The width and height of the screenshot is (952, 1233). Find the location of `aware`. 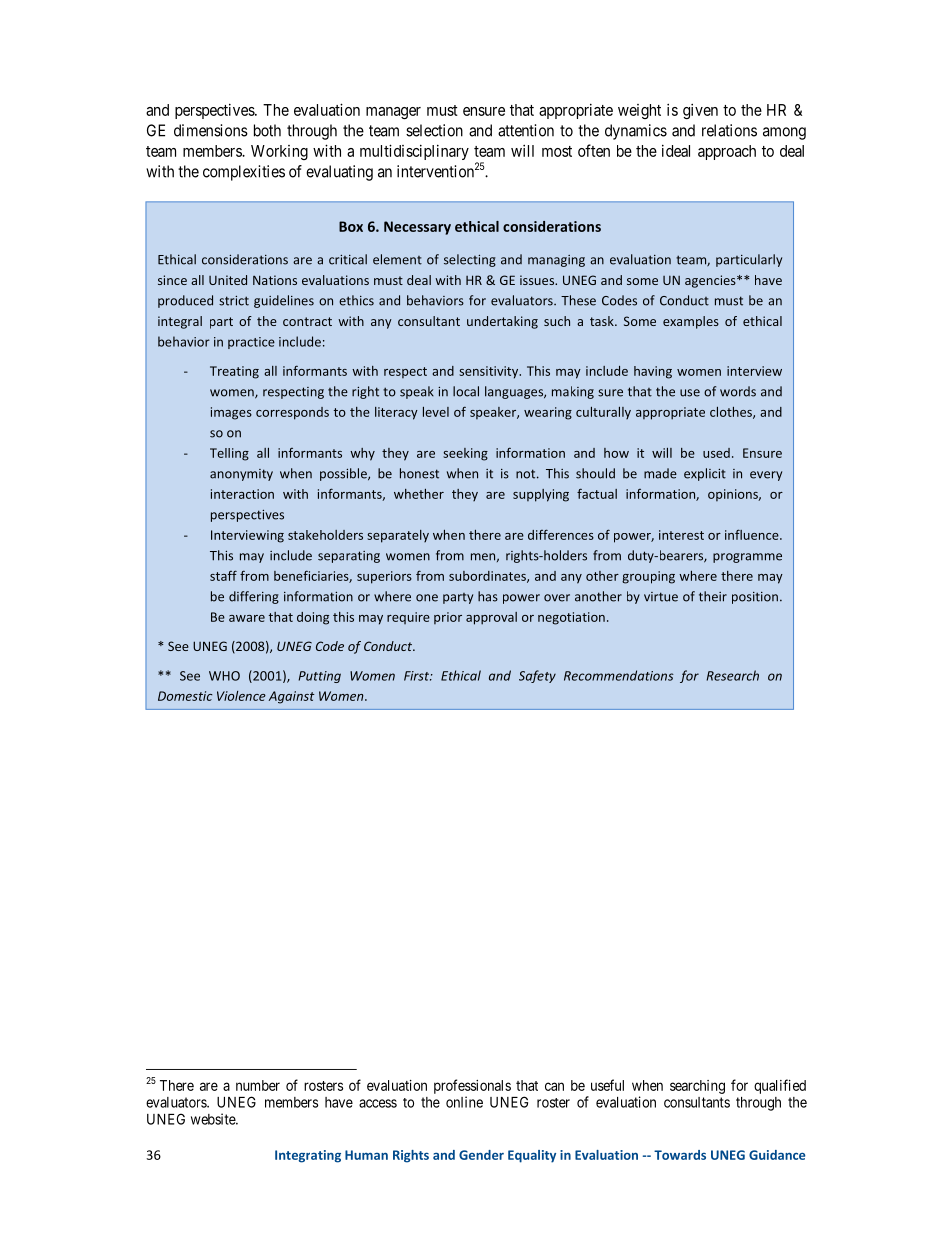

aware is located at coordinates (247, 618).
